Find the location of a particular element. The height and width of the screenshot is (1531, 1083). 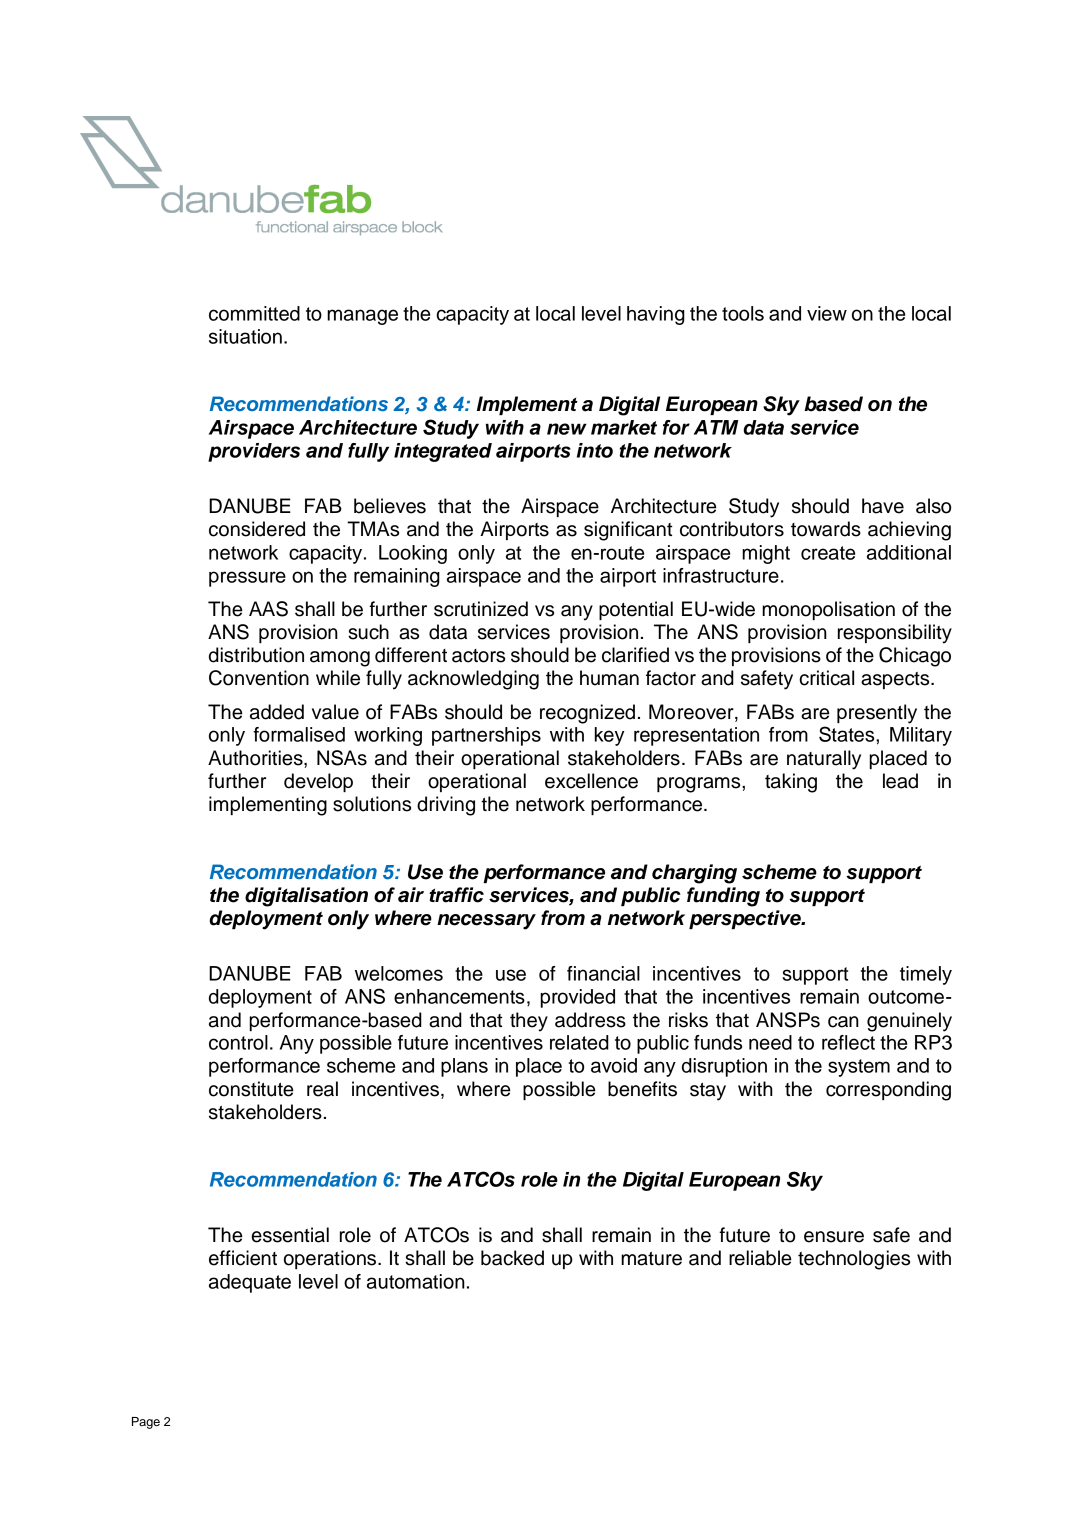

new is located at coordinates (567, 429).
